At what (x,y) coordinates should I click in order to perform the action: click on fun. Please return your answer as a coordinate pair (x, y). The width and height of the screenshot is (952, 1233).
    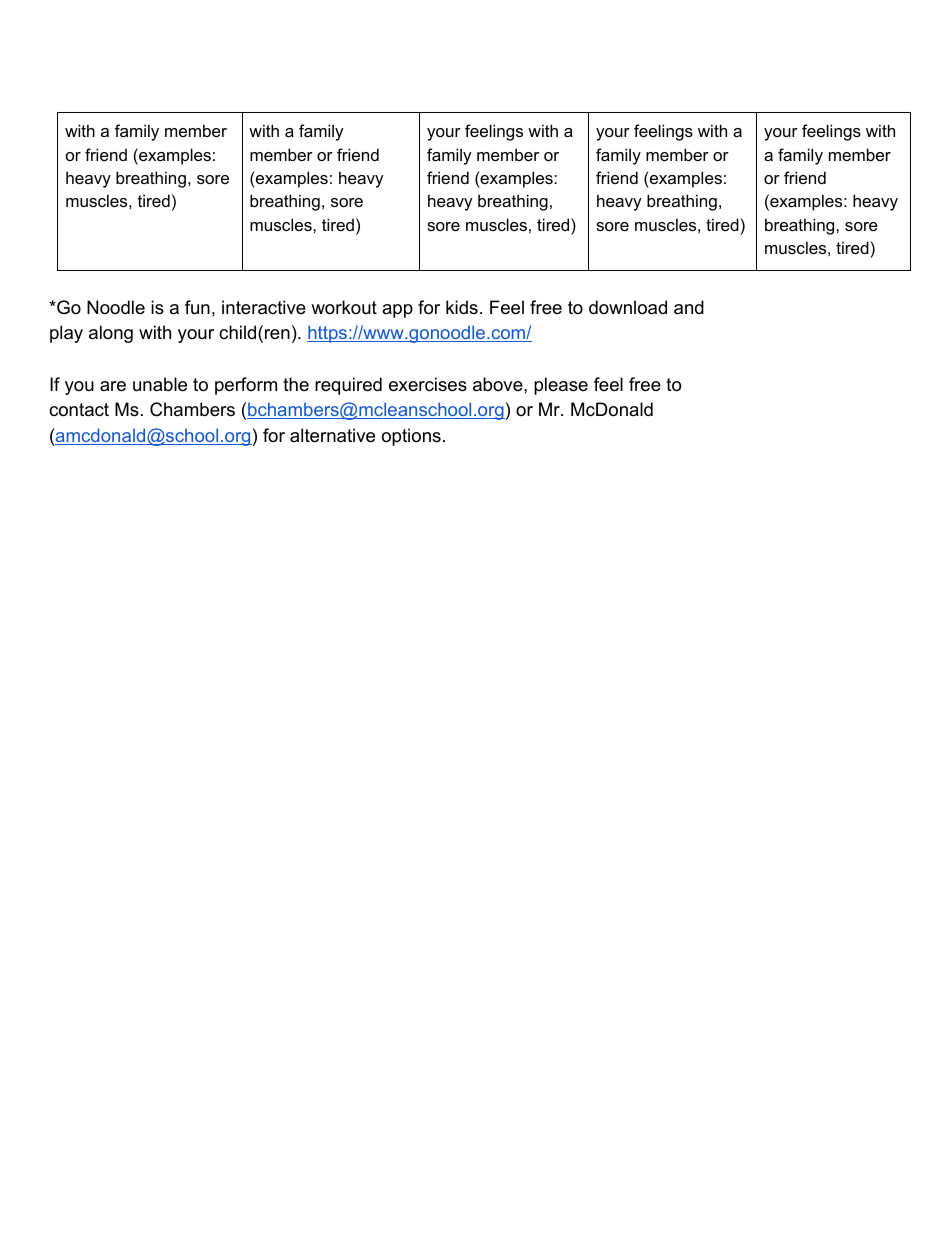
    Looking at the image, I should click on (197, 307).
